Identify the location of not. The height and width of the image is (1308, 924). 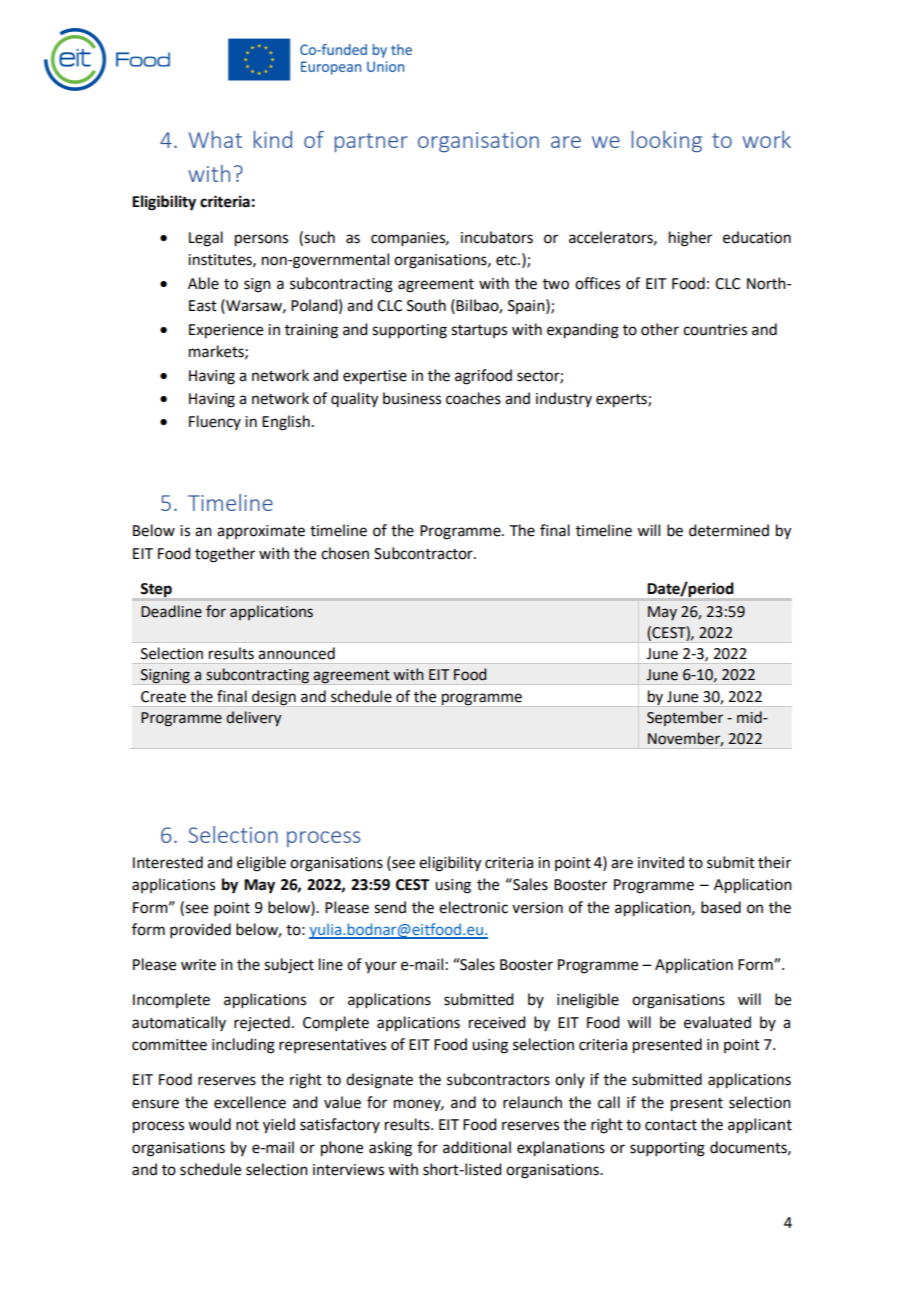
(247, 1125).
